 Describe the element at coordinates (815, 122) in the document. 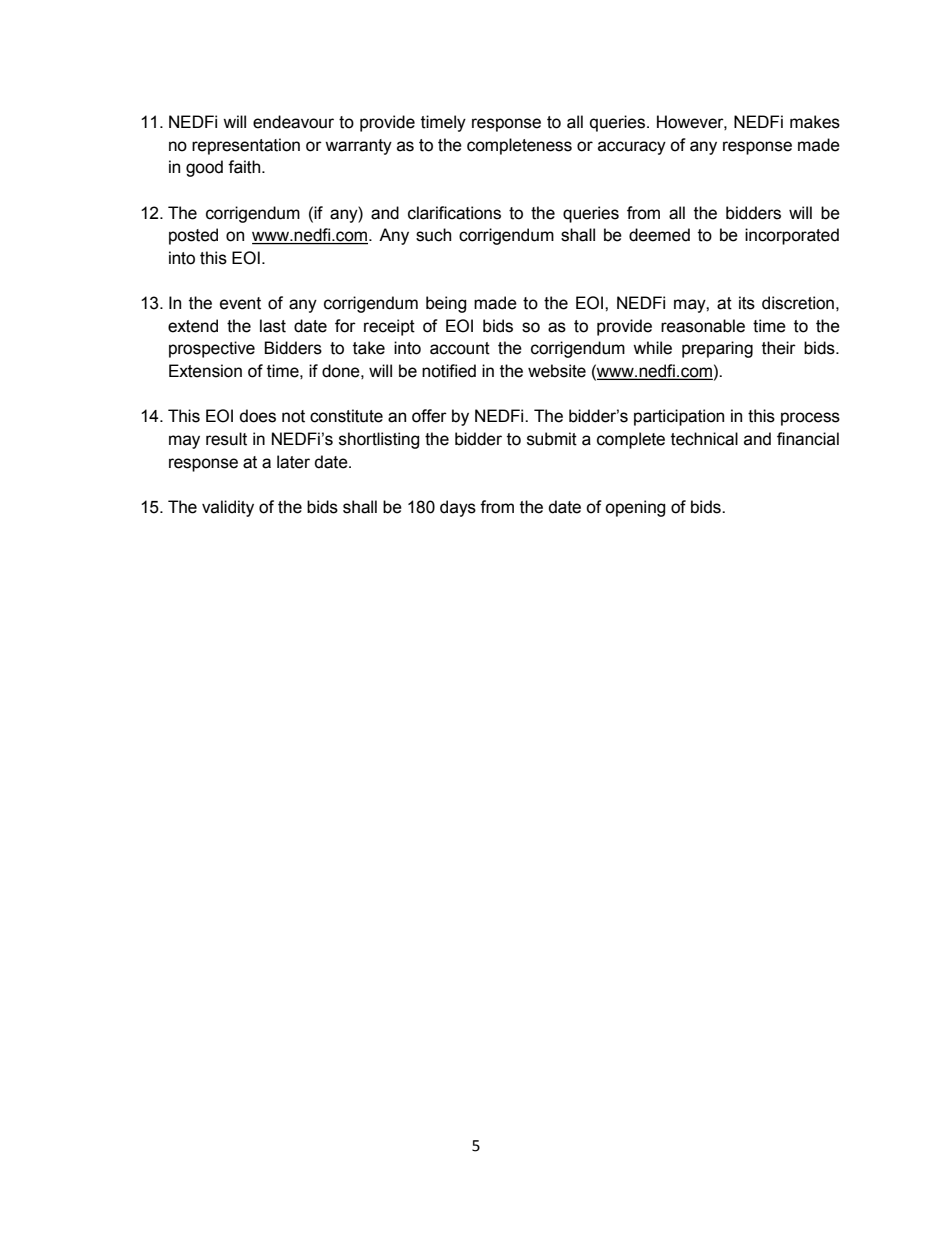

I see `makes` at that location.
